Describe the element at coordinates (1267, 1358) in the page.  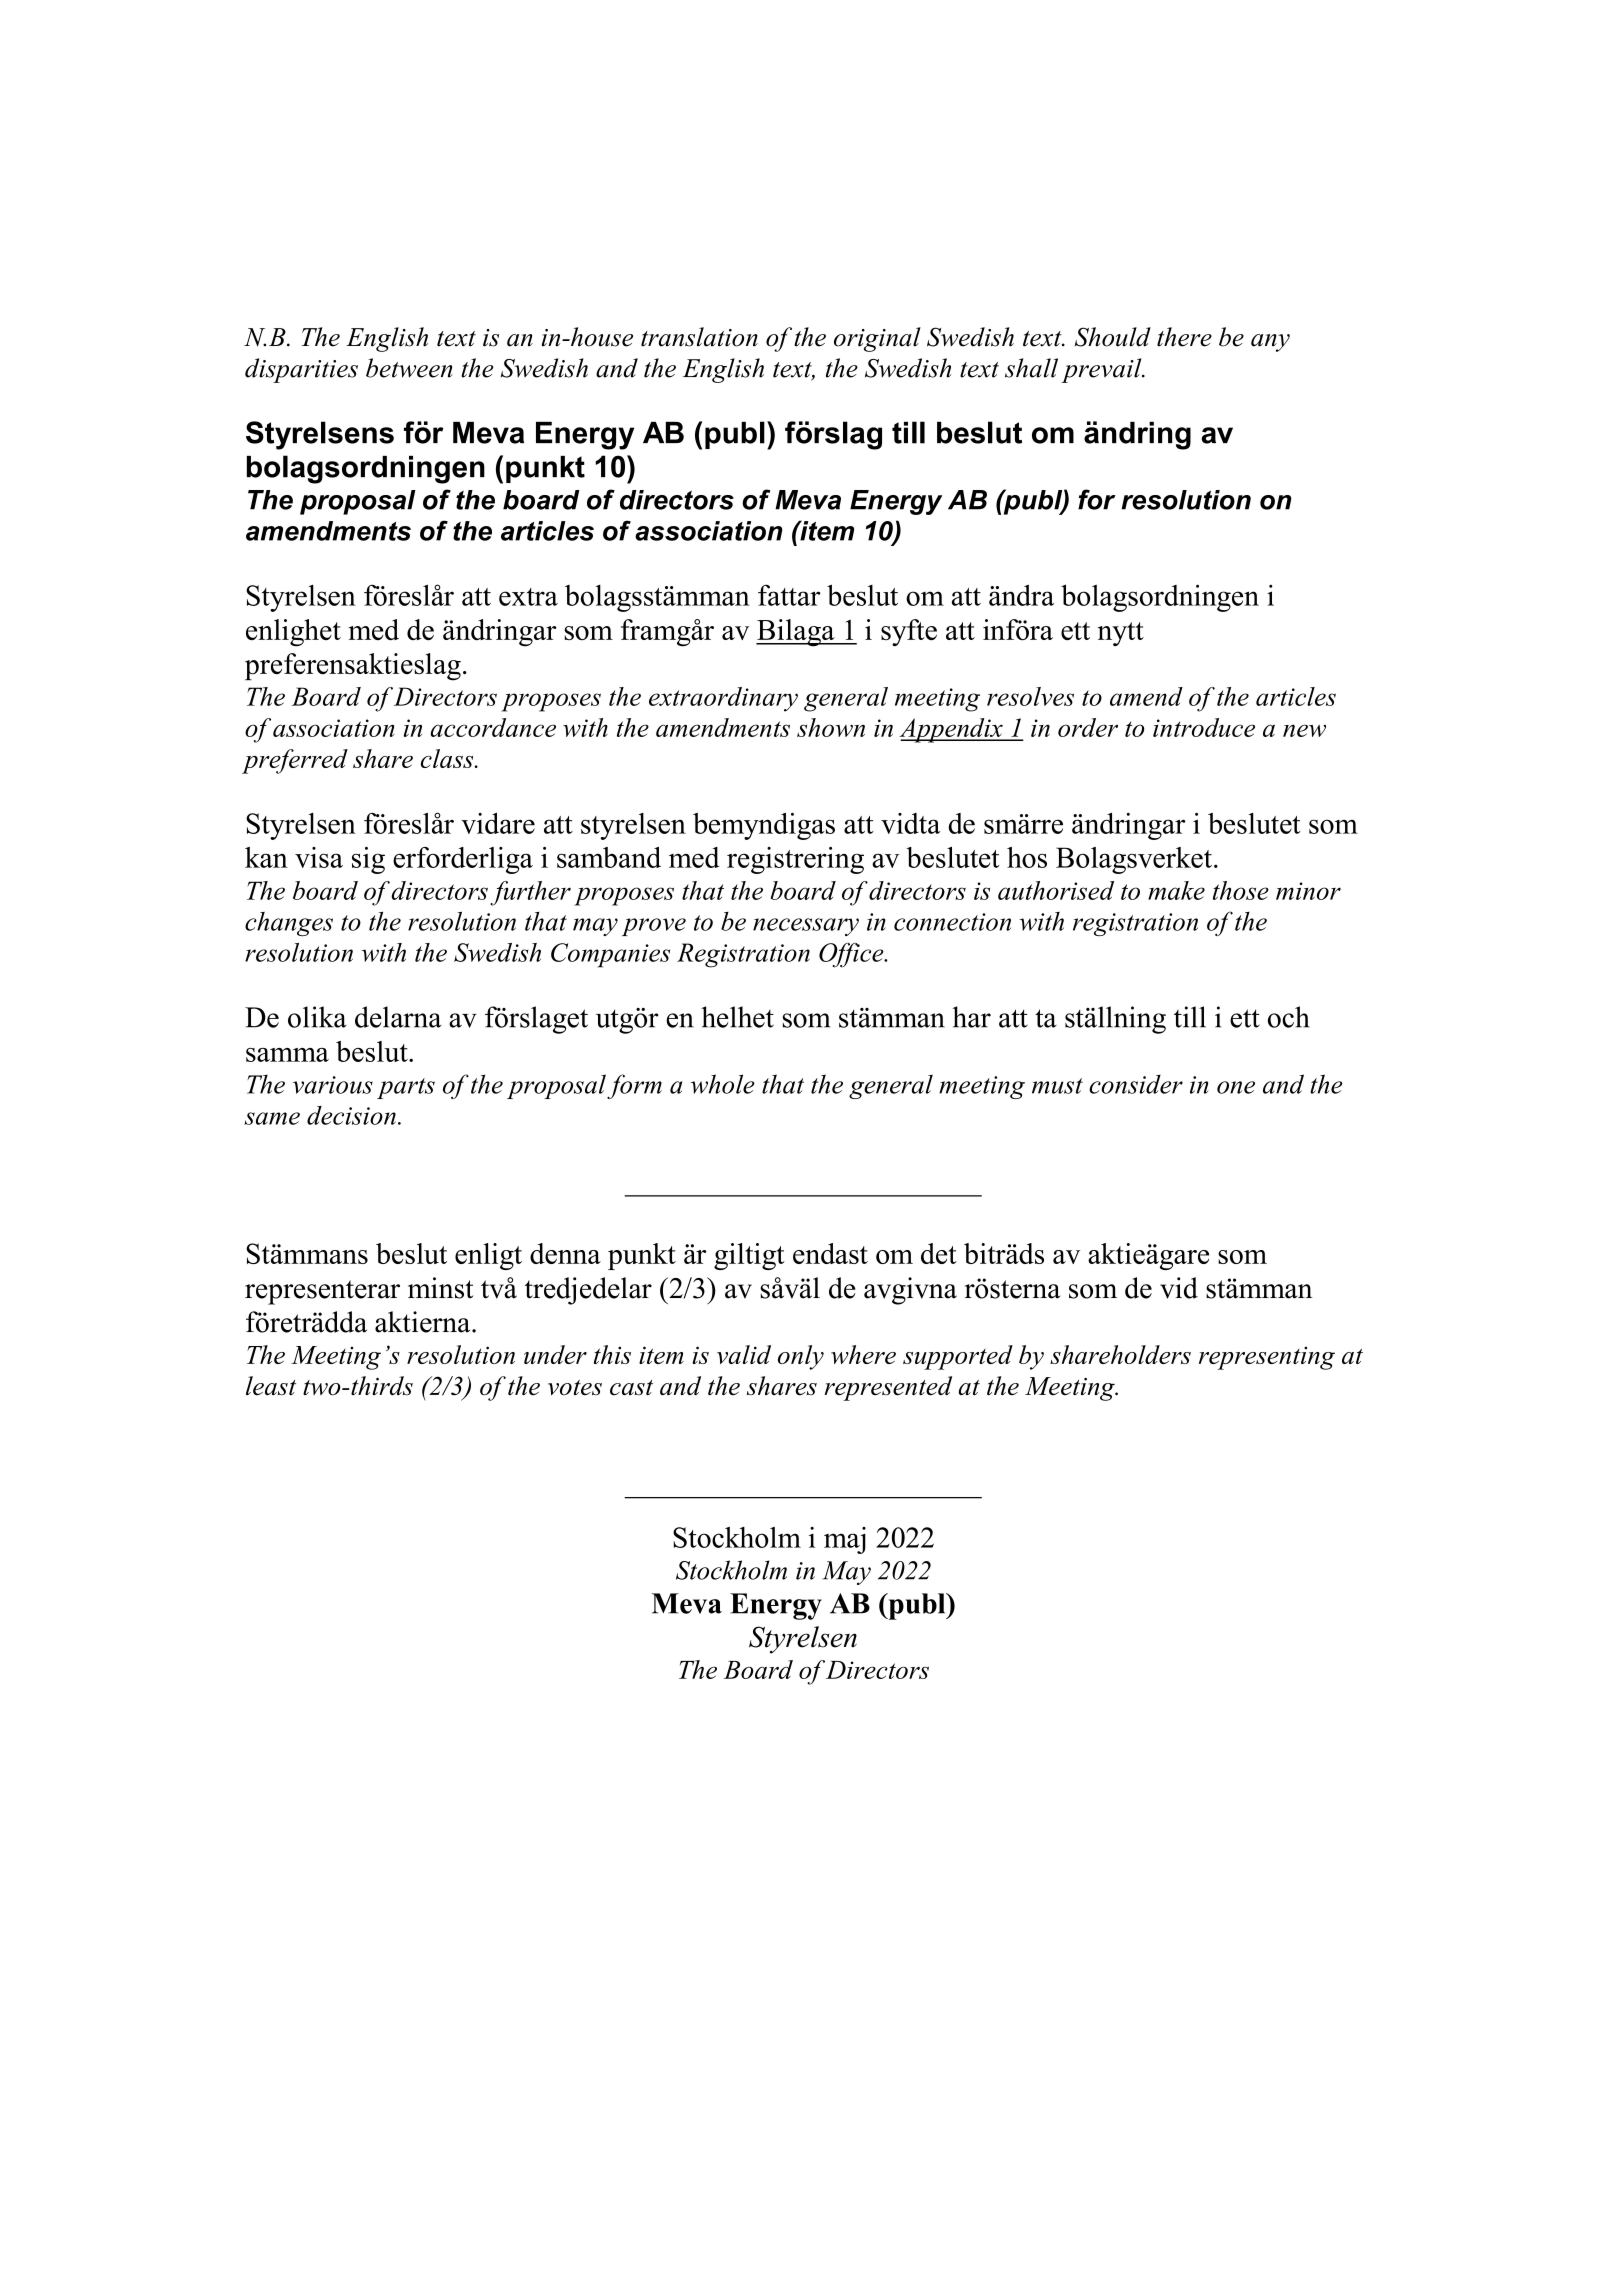
I see `representing` at that location.
